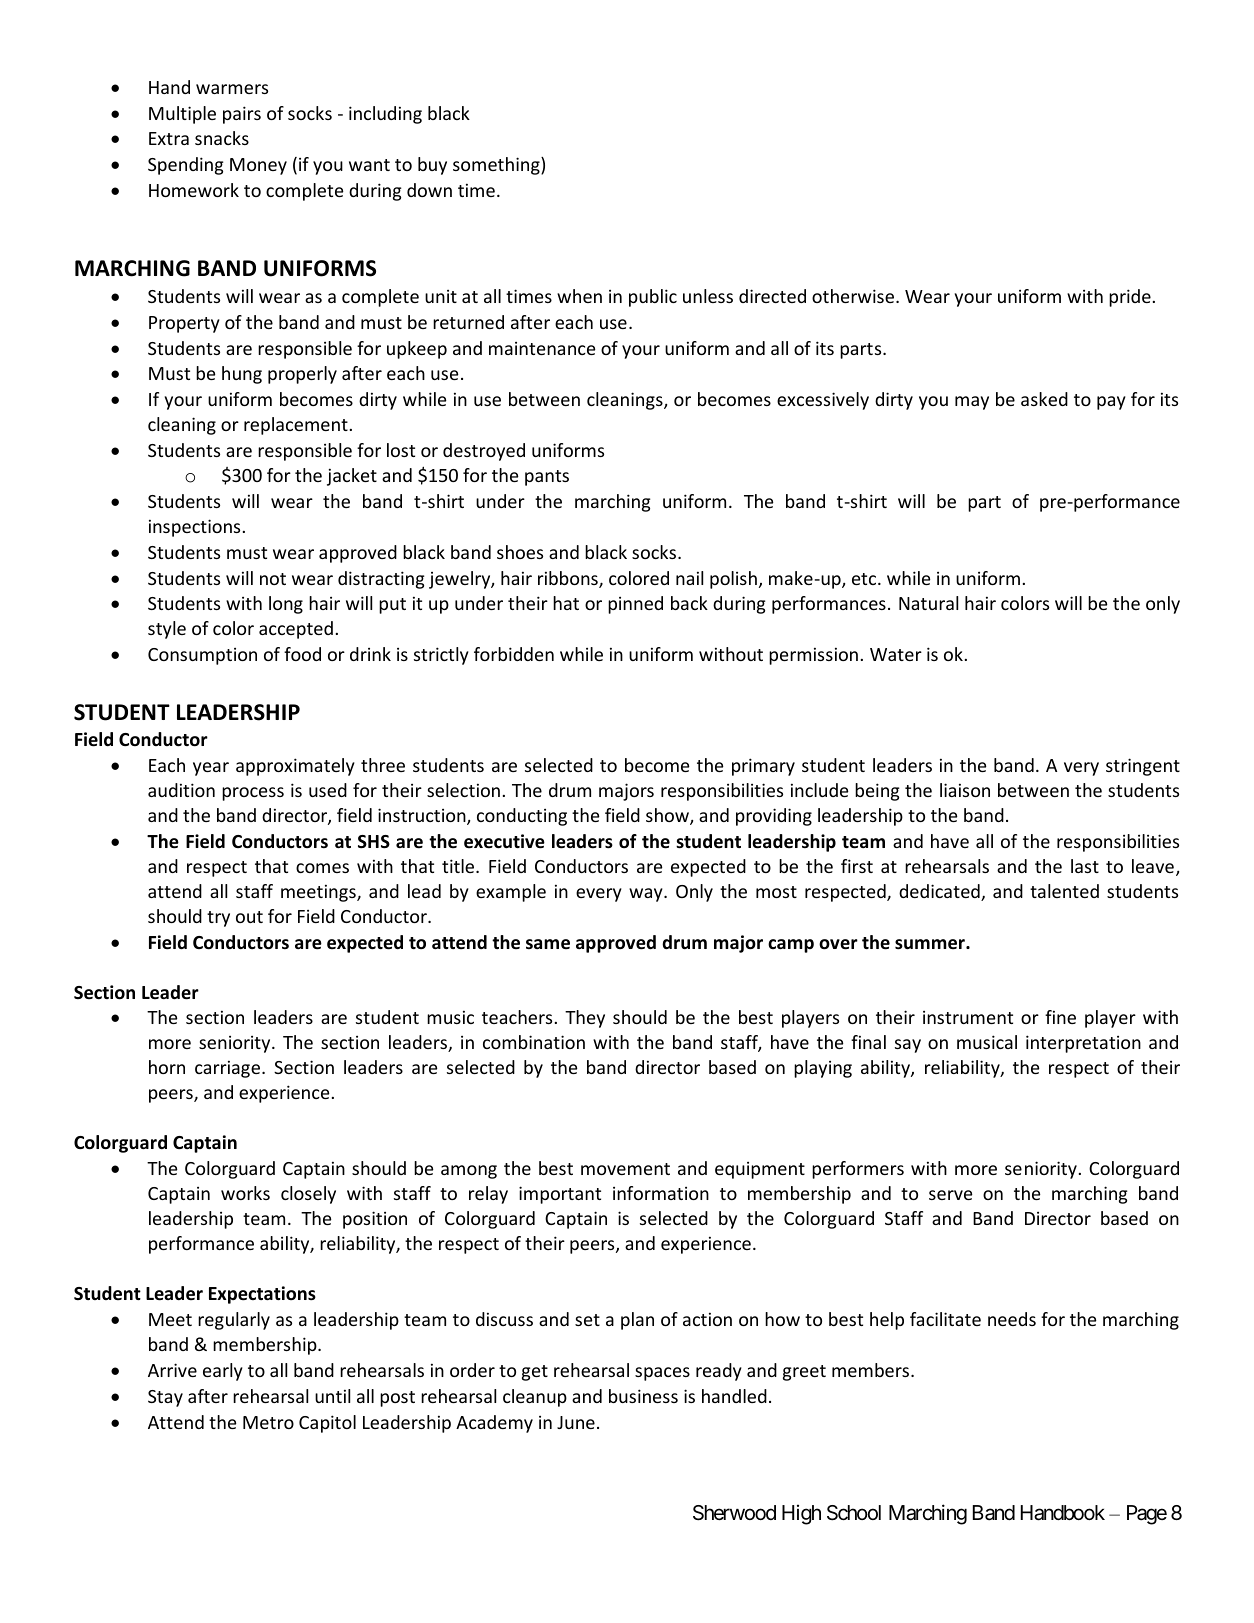 This screenshot has width=1254, height=1623. Describe the element at coordinates (1060, 1017) in the screenshot. I see `fine` at that location.
